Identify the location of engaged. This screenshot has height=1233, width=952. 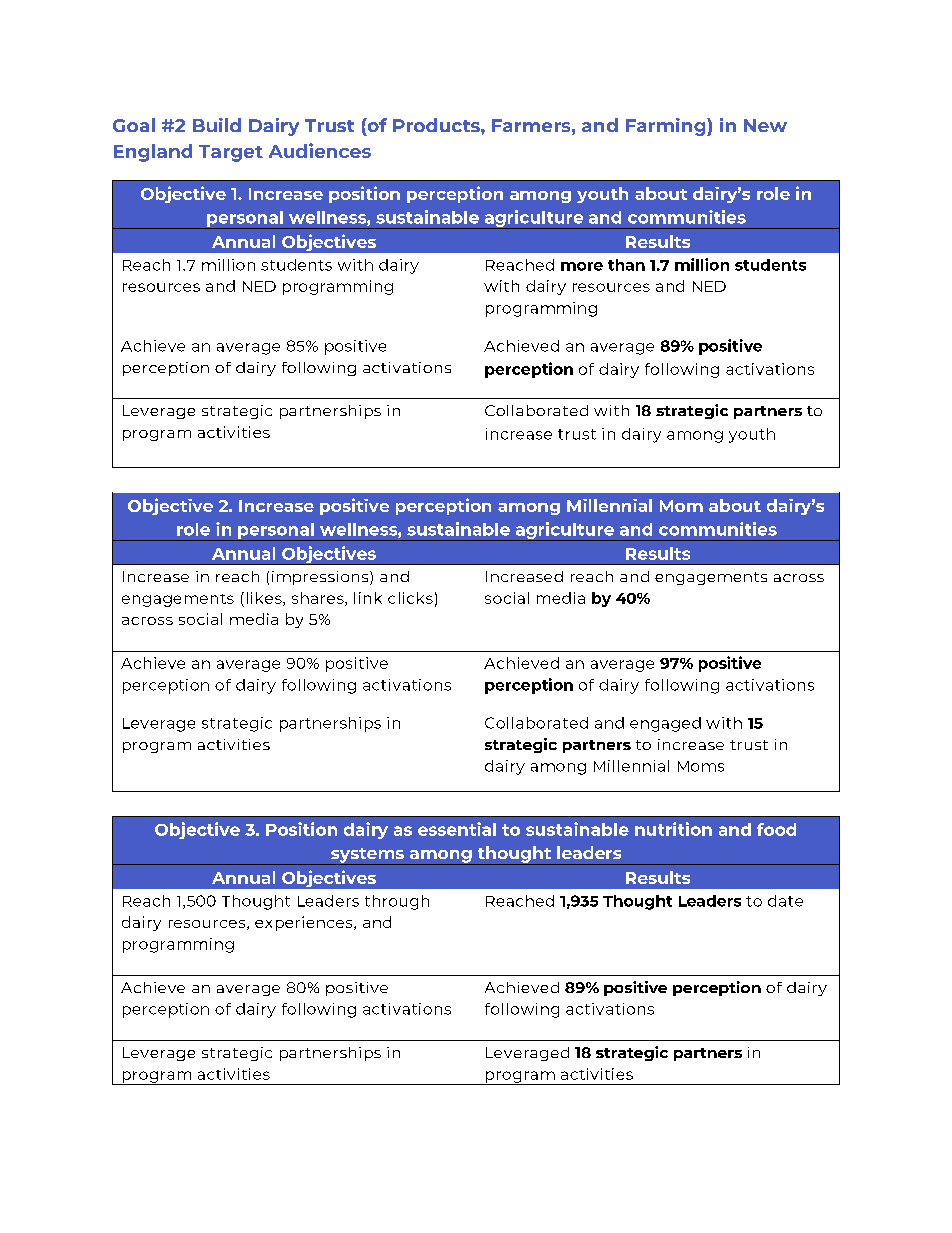
(665, 724).
